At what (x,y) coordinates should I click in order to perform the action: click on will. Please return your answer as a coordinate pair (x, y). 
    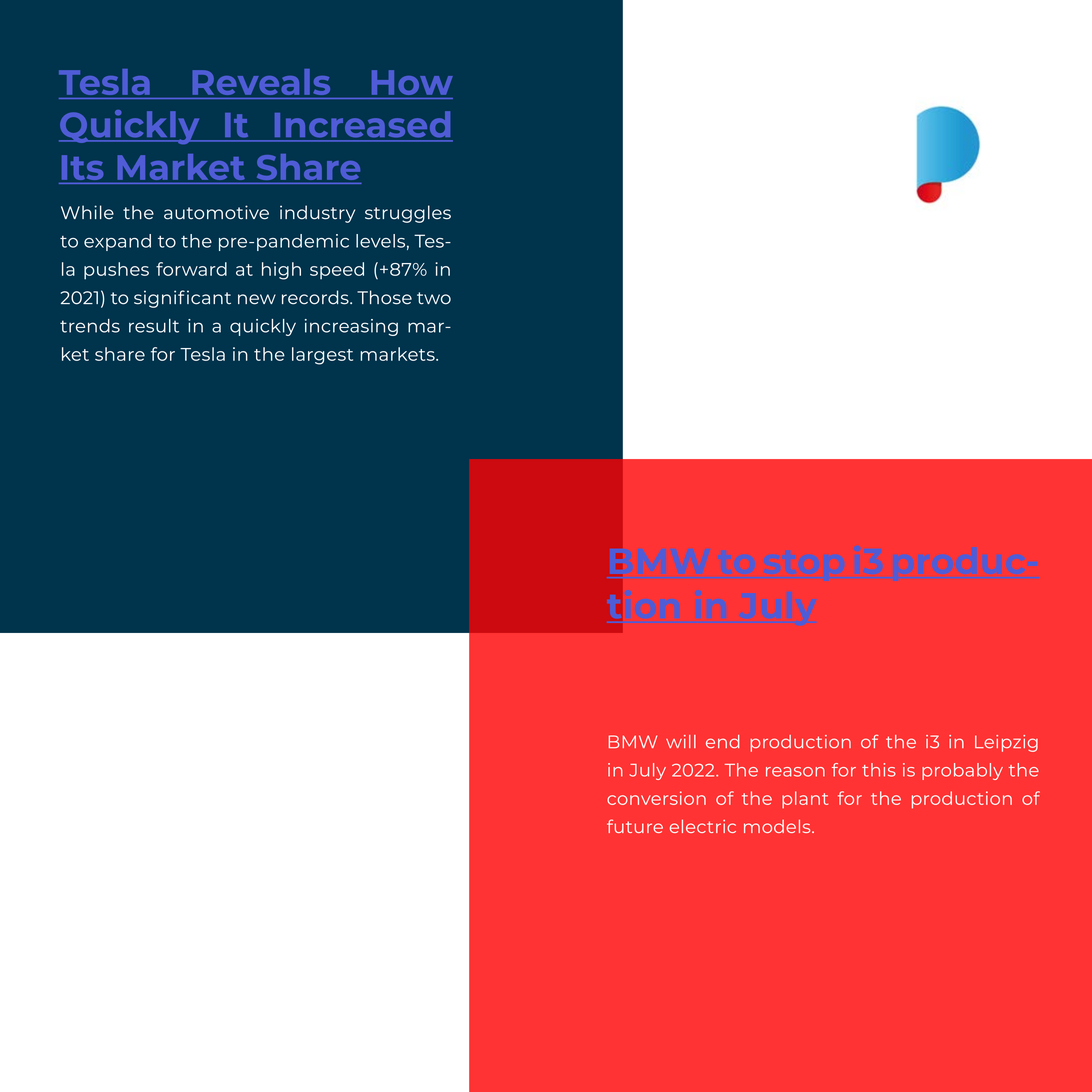
    Looking at the image, I should click on (681, 741).
